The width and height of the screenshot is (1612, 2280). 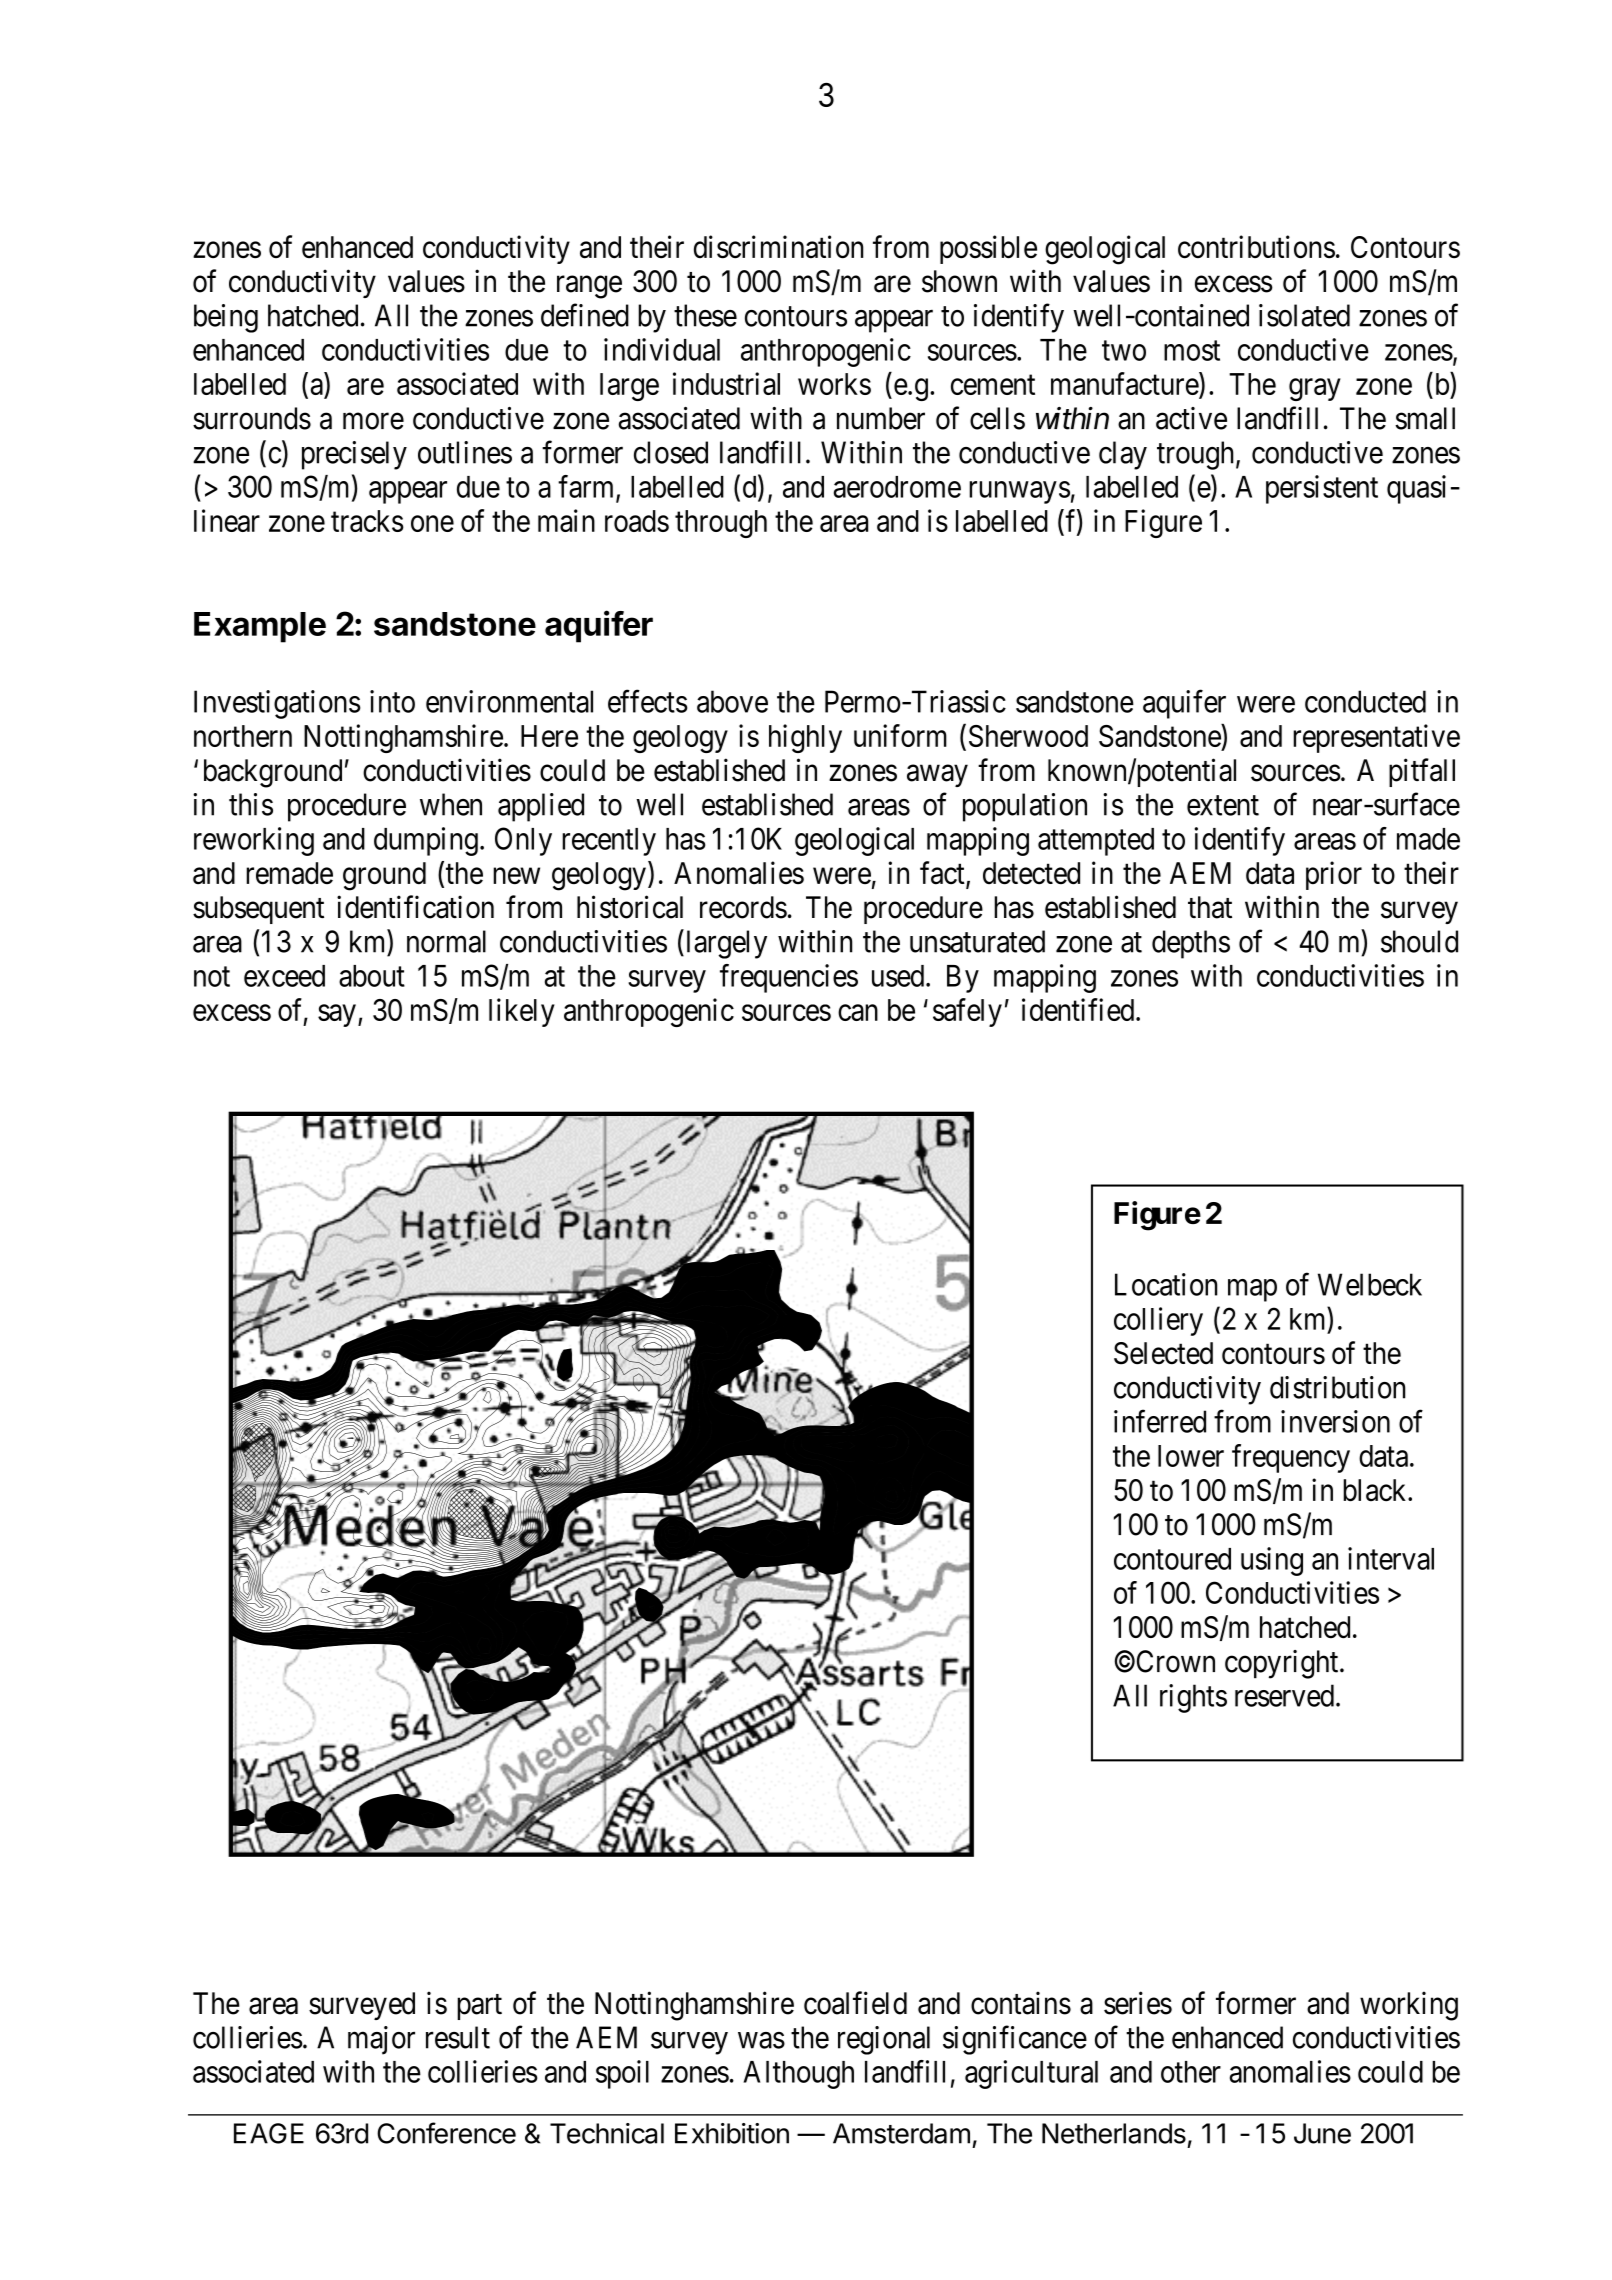 I want to click on major, so click(x=381, y=2040).
